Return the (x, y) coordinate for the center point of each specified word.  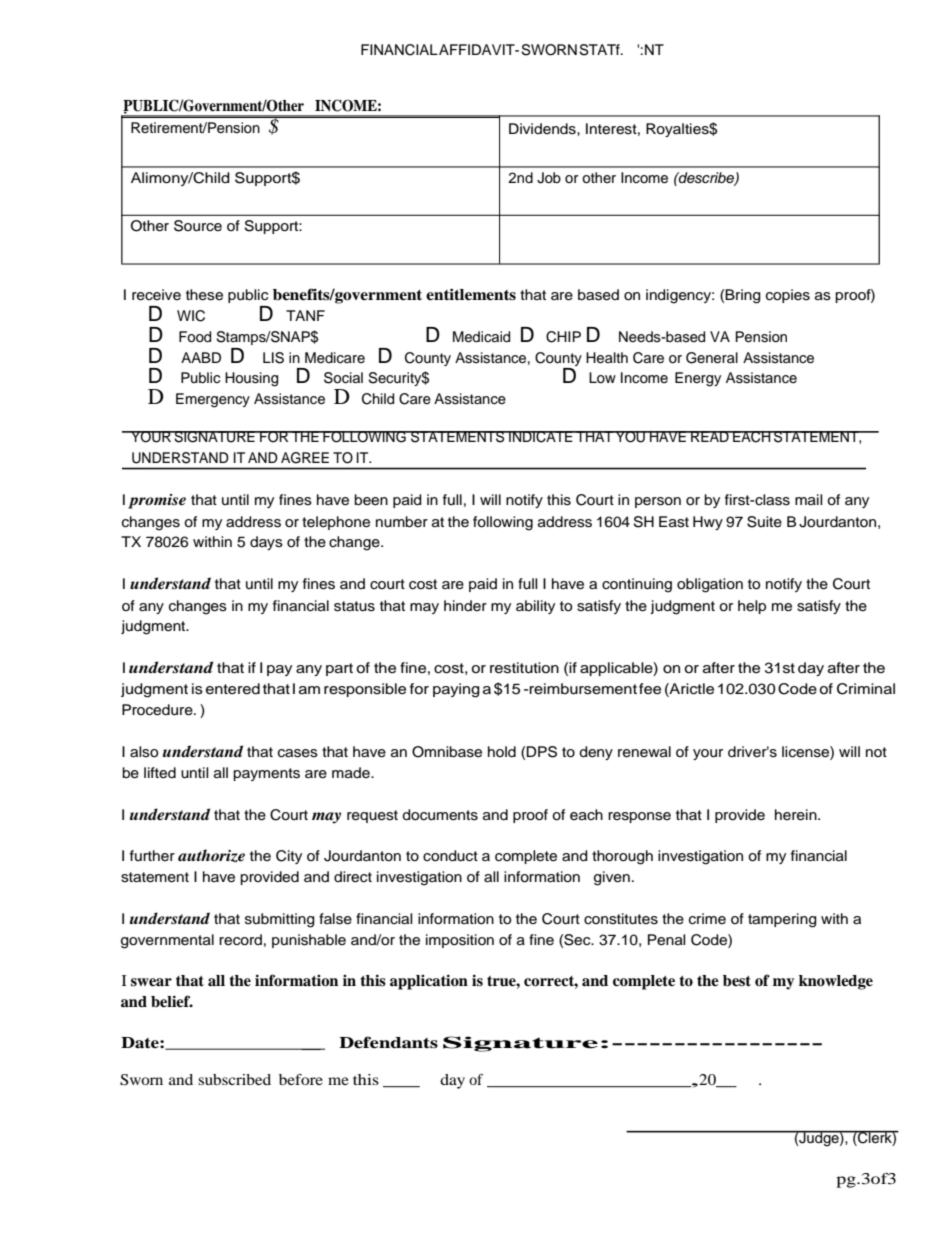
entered (233, 689)
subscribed (234, 1079)
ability (535, 607)
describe (706, 178)
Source (198, 226)
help (752, 607)
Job (549, 178)
